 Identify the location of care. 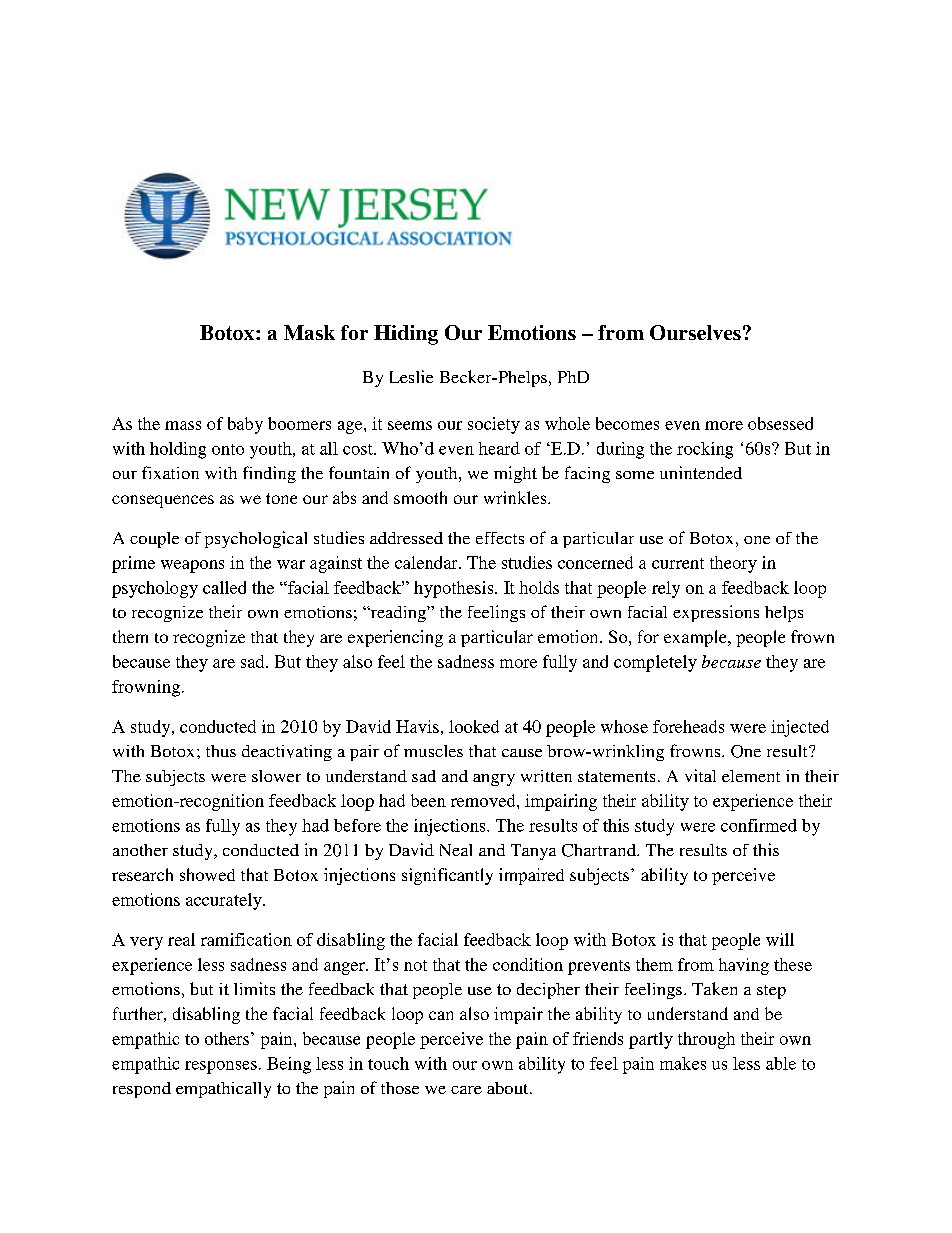
(466, 1090).
